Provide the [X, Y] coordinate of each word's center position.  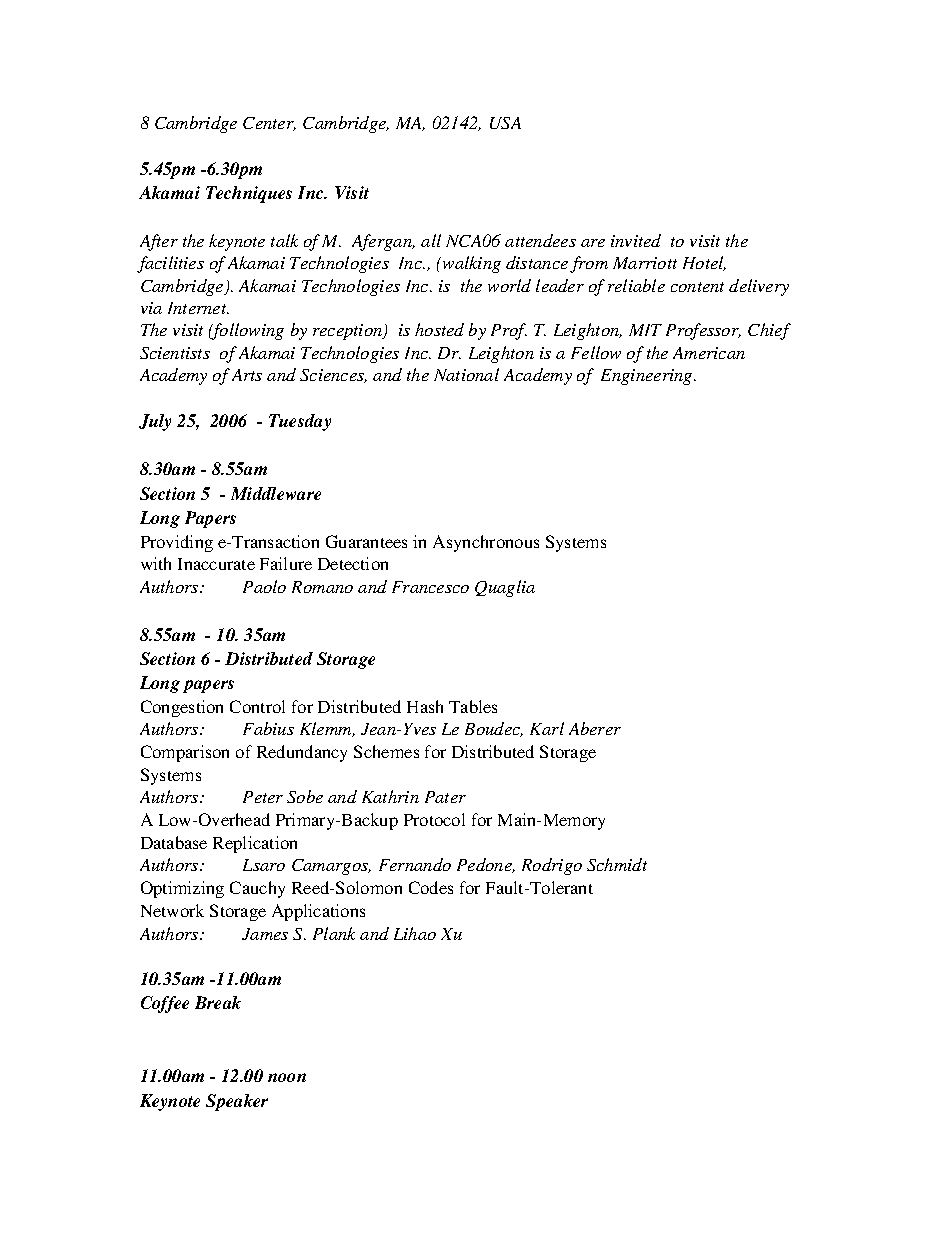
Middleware [276, 493]
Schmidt [617, 864]
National [466, 374]
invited [636, 240]
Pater [445, 797]
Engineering [648, 377]
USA [505, 123]
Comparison [185, 753]
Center [269, 124]
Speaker [237, 1102]
